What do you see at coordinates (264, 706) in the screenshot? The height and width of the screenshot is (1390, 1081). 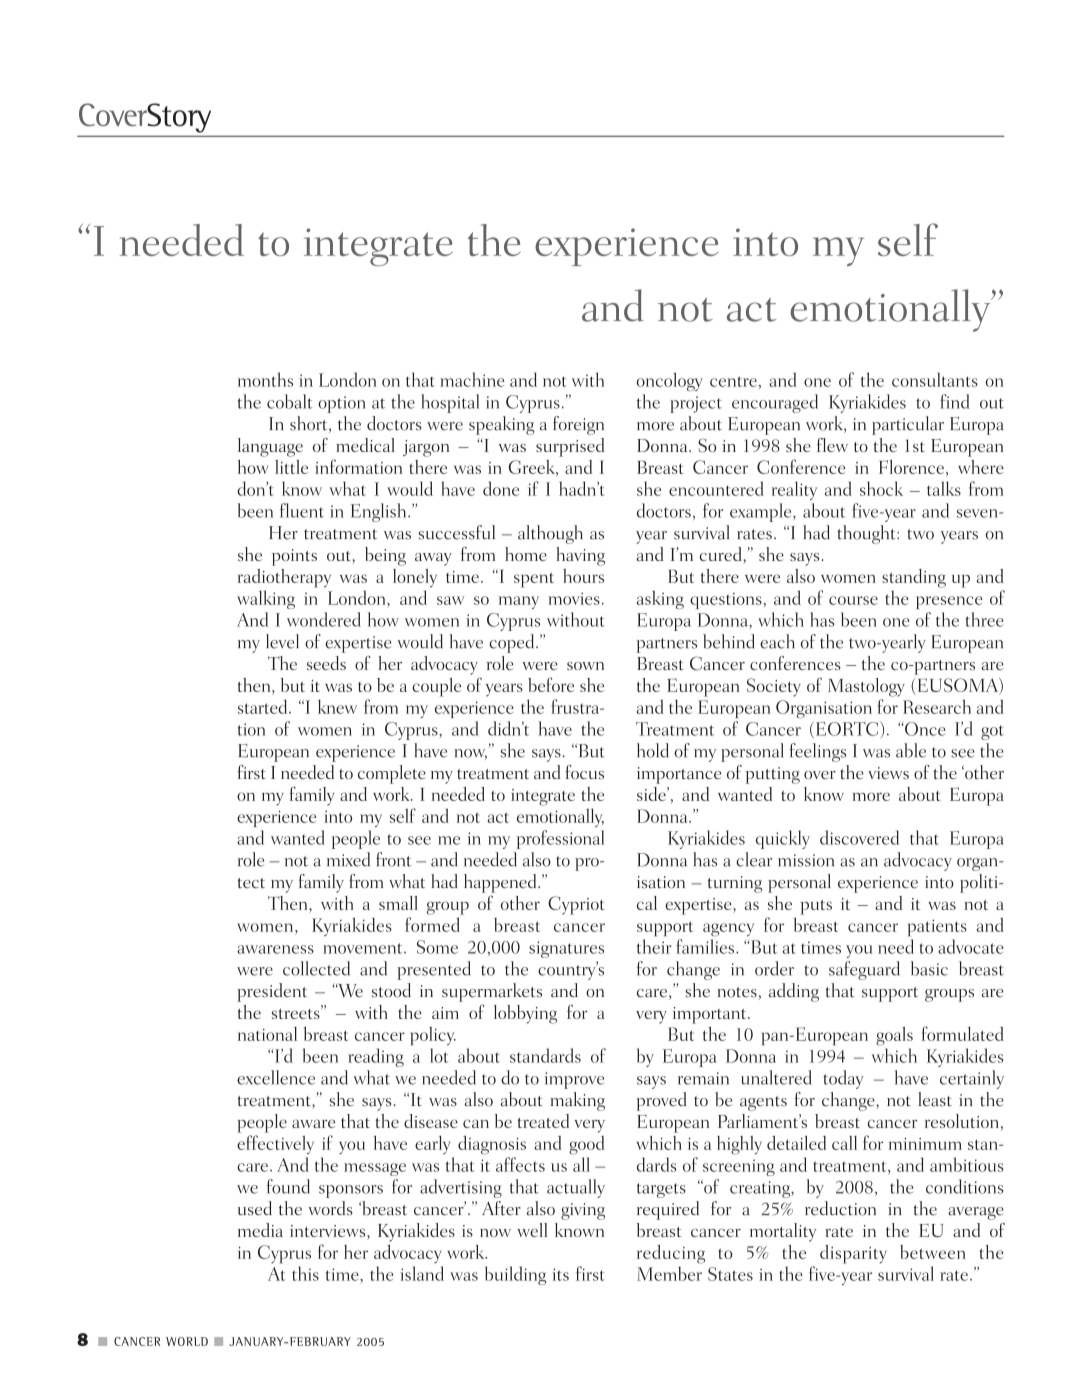 I see `started` at bounding box center [264, 706].
